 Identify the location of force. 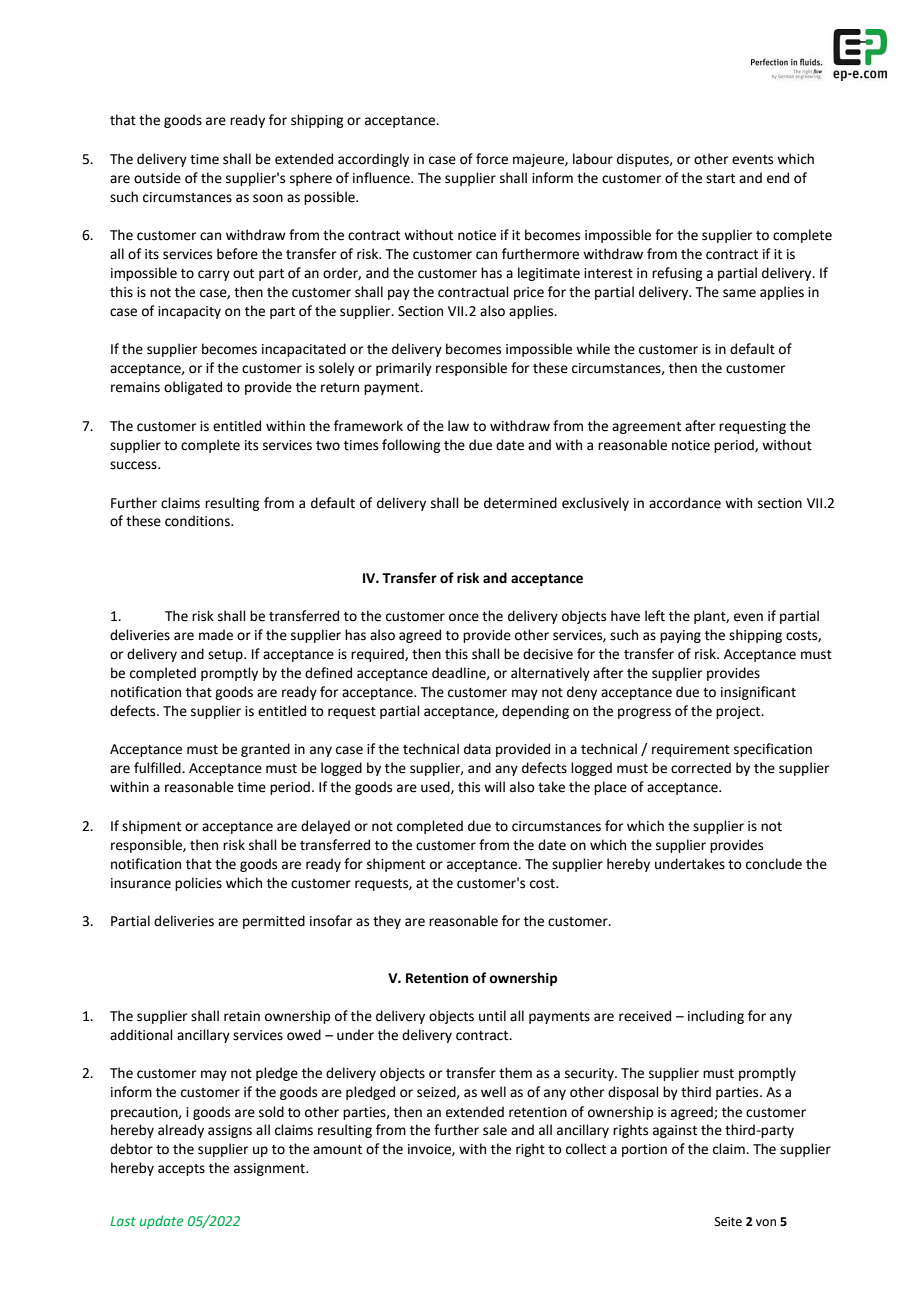
(492, 159).
